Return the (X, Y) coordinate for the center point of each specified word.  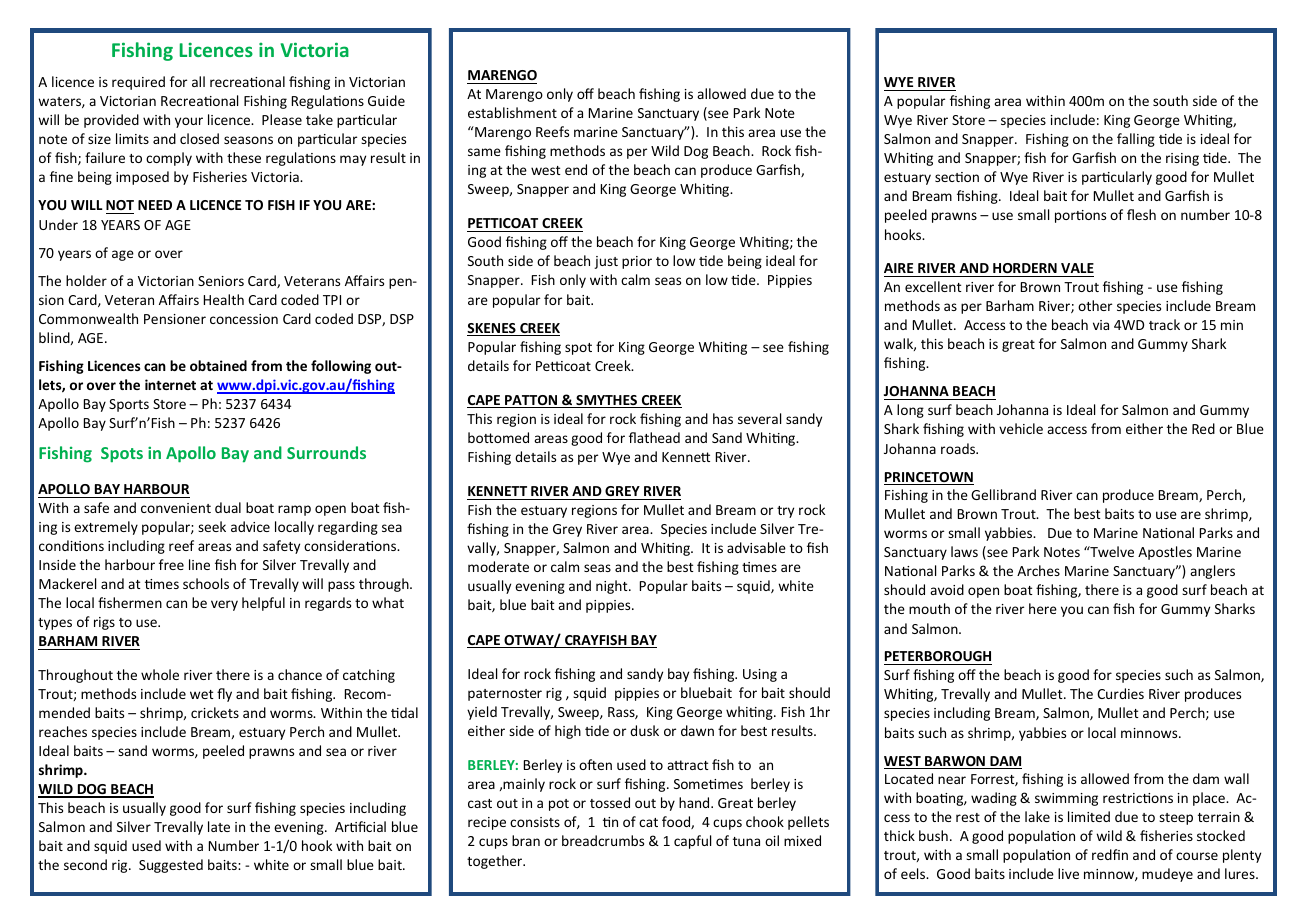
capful (692, 842)
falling (1136, 140)
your (189, 122)
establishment (512, 112)
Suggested (171, 866)
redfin (1110, 854)
